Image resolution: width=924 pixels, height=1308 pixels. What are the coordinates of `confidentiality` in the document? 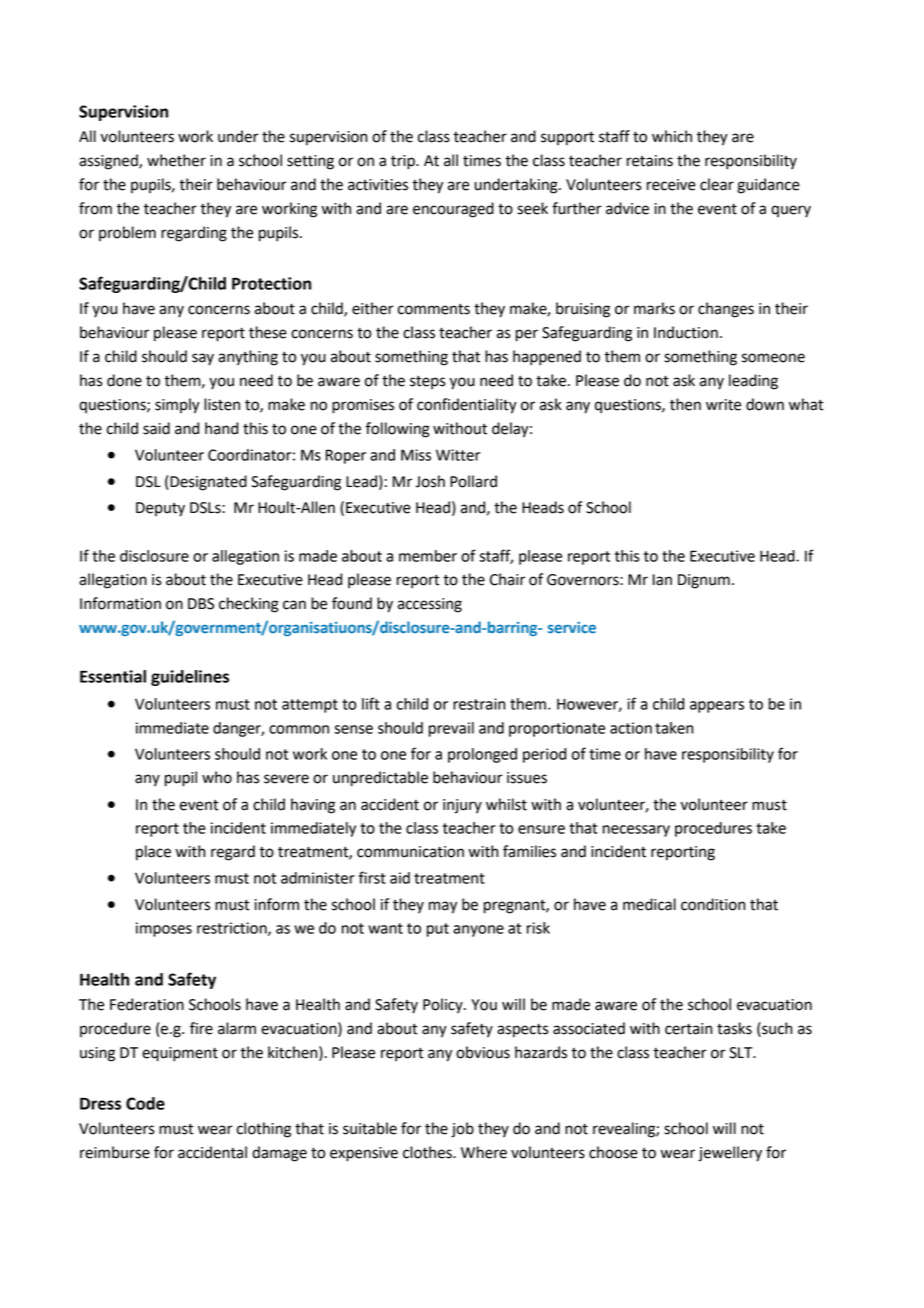 It's located at (467, 406).
